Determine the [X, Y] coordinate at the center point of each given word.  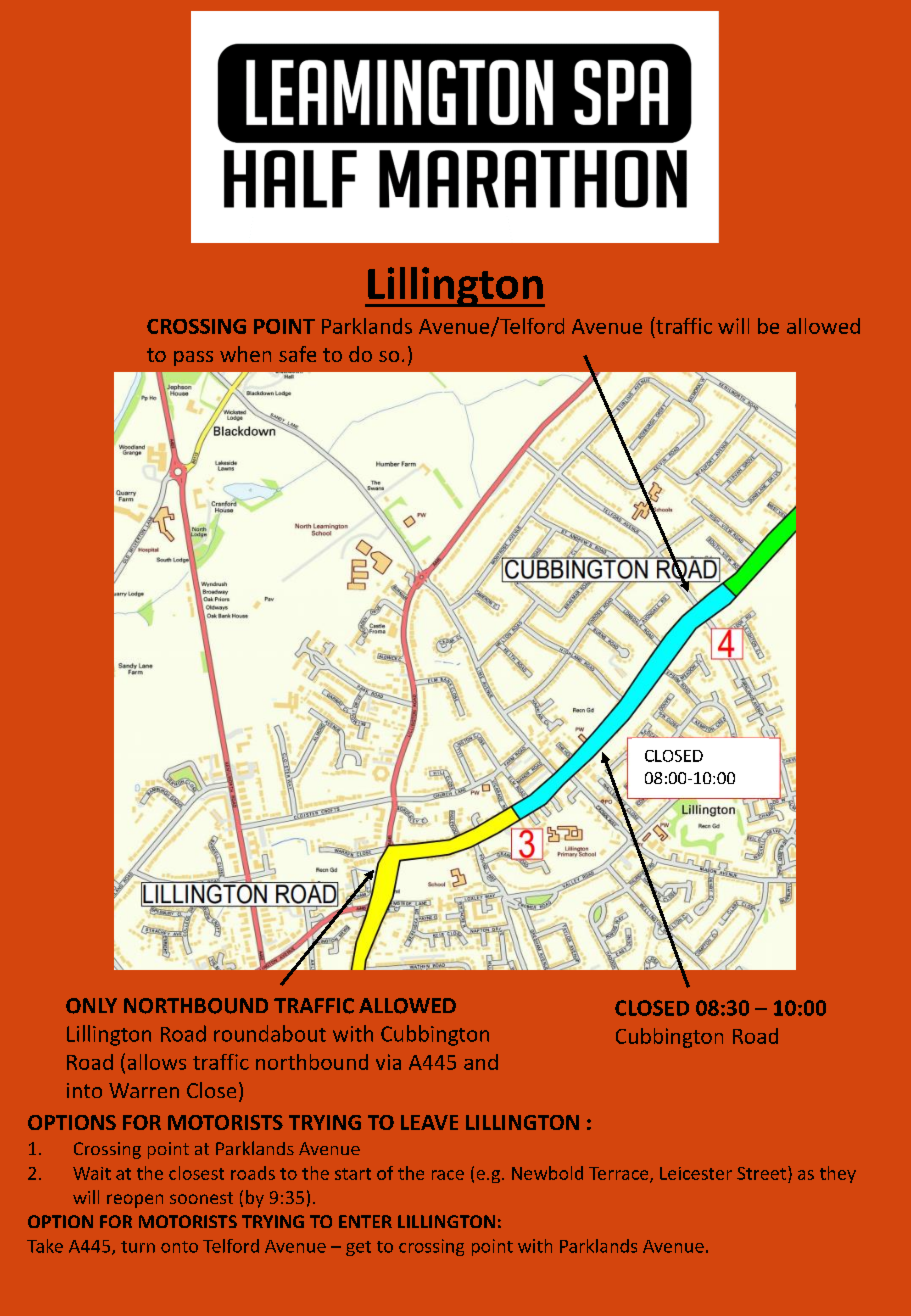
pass [193, 358]
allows [157, 1062]
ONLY [91, 1006]
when [245, 354]
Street [761, 1173]
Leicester [696, 1173]
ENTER [365, 1221]
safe [297, 354]
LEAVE [429, 1122]
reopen [135, 1201]
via [388, 1062]
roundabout [270, 1033]
